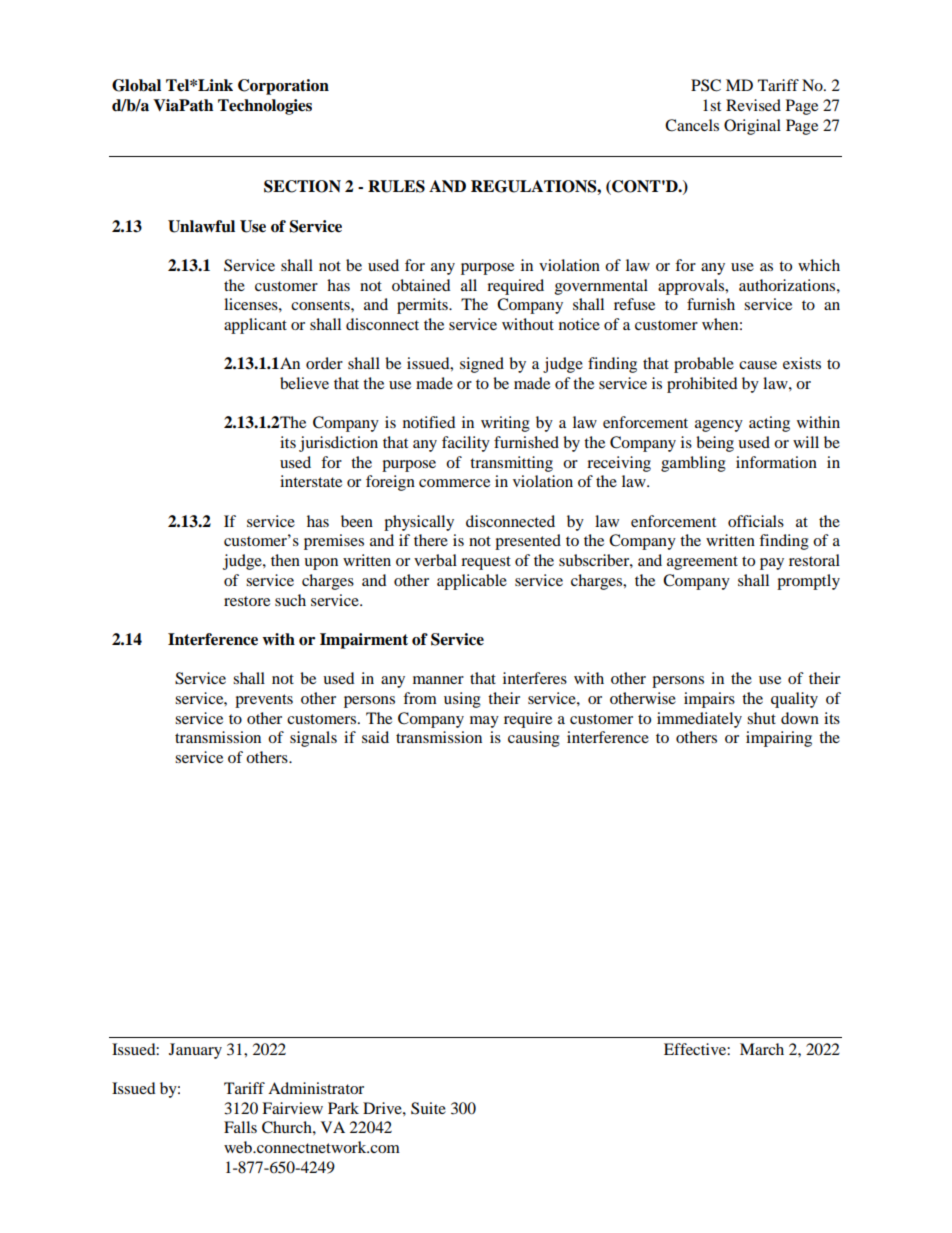 This screenshot has width=952, height=1233. Describe the element at coordinates (484, 722) in the screenshot. I see `may` at that location.
